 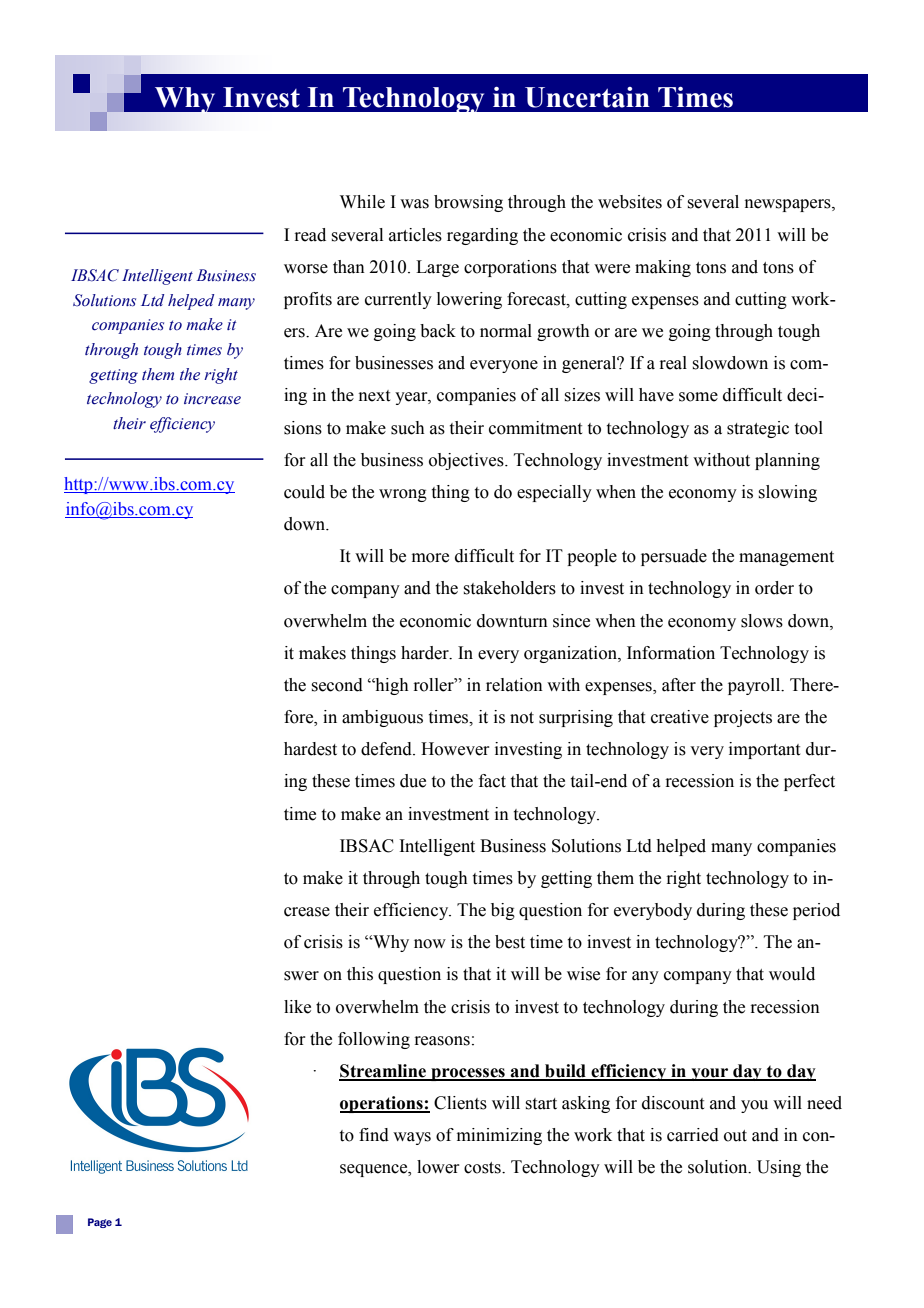 I want to click on costs, so click(x=483, y=1168).
